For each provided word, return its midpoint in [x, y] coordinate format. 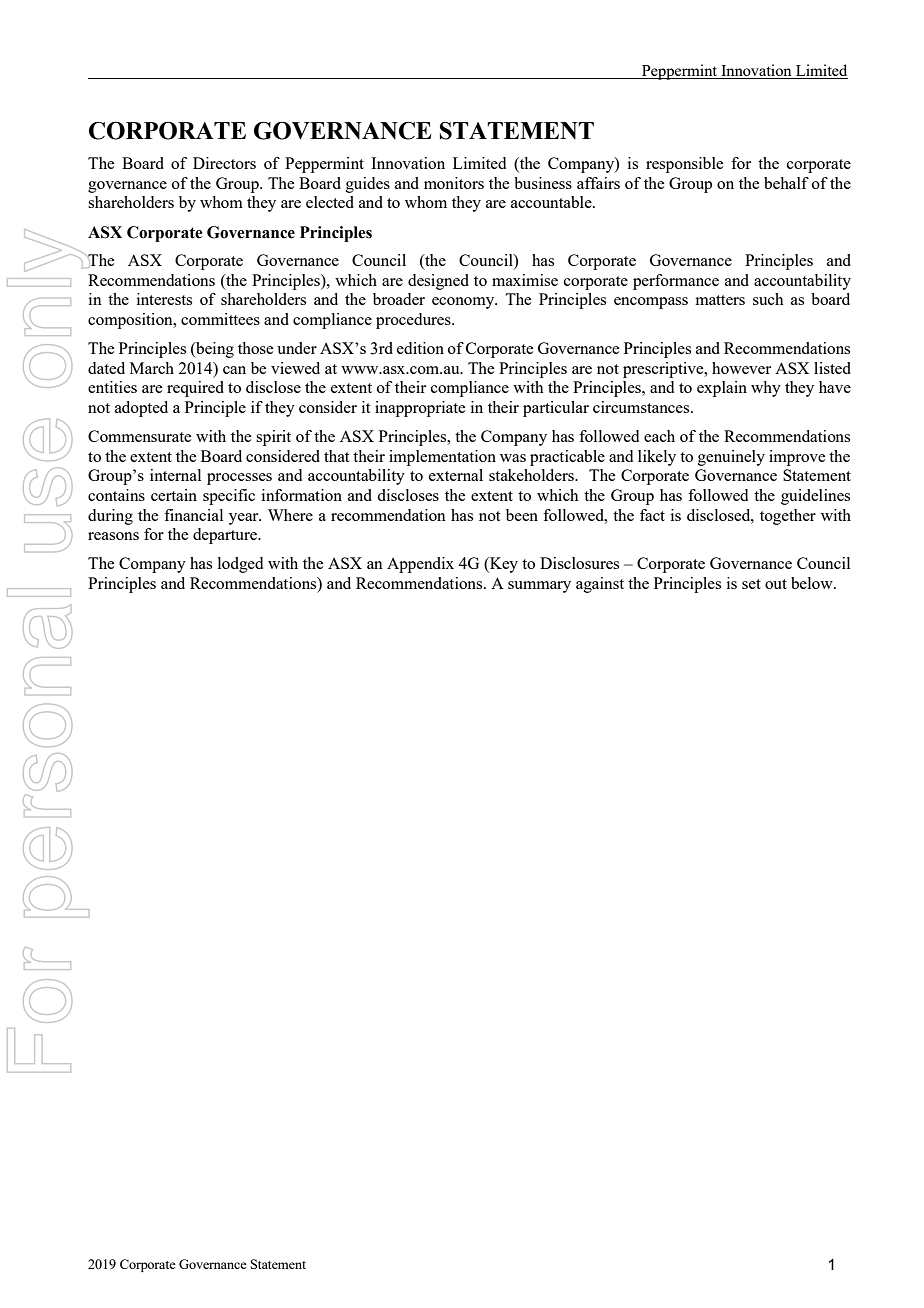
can [234, 370]
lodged [240, 565]
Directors [224, 163]
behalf [786, 183]
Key [503, 565]
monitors [454, 183]
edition [420, 348]
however [741, 368]
